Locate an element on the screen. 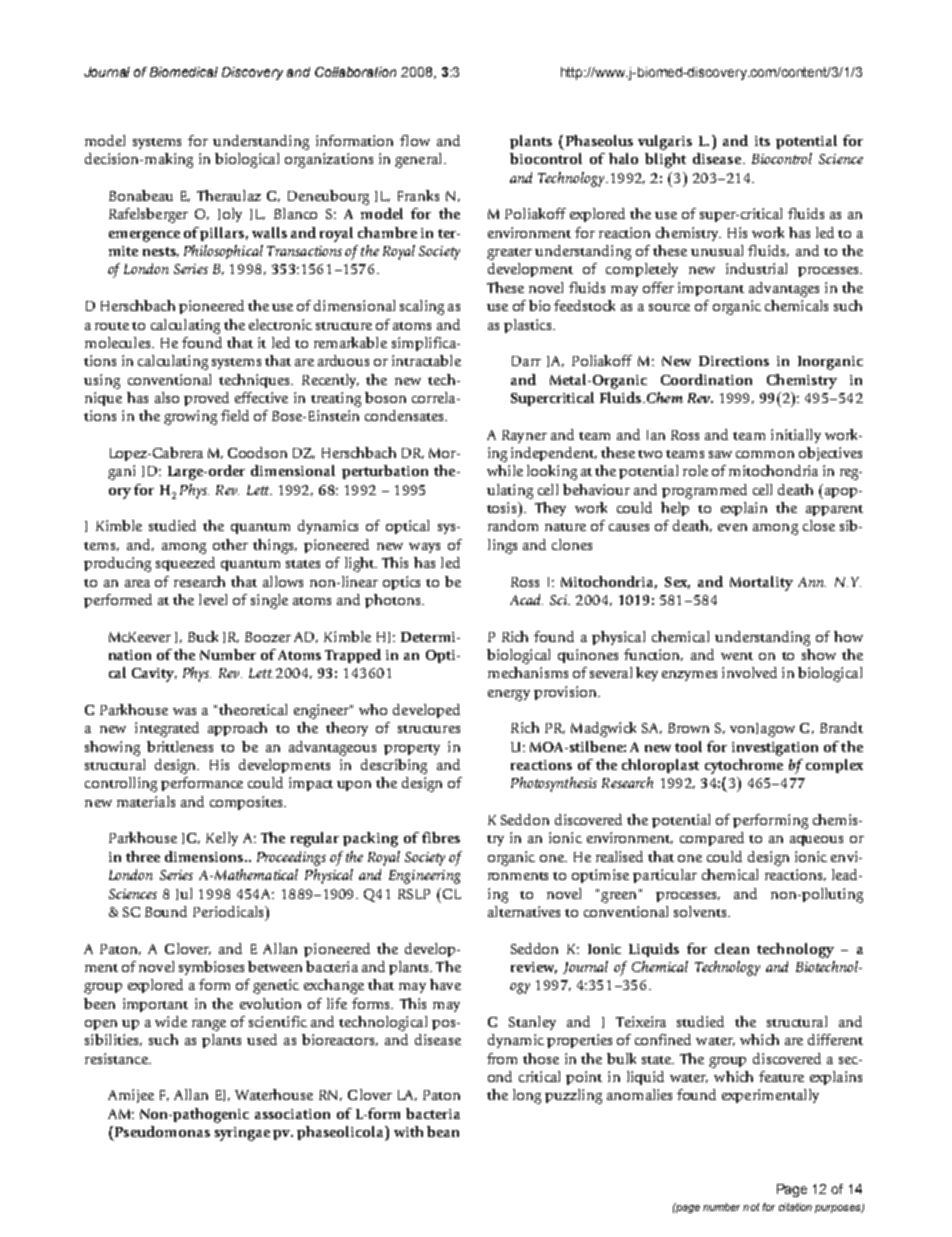  pillars is located at coordinates (222, 234).
